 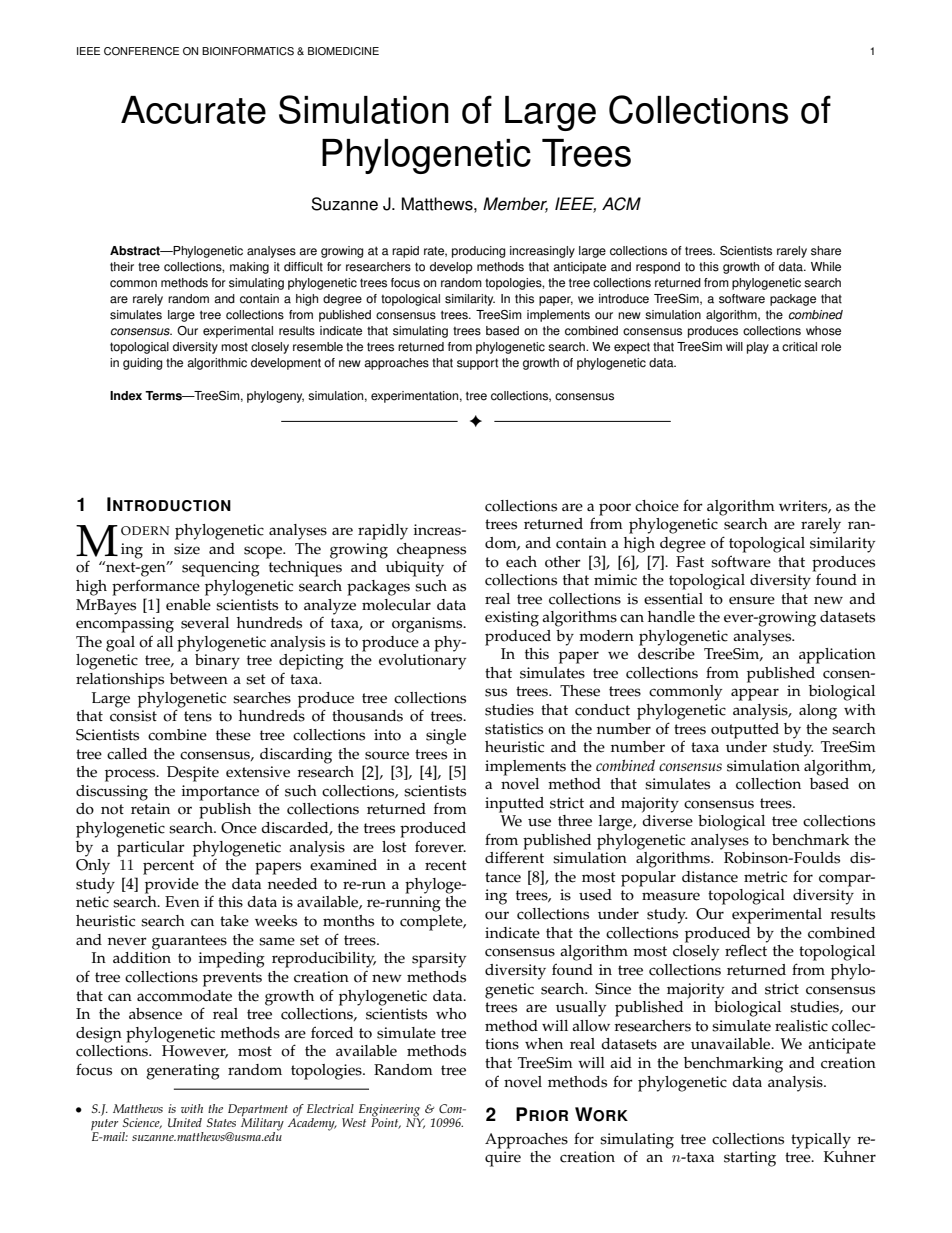 What do you see at coordinates (477, 364) in the screenshot?
I see `support` at bounding box center [477, 364].
